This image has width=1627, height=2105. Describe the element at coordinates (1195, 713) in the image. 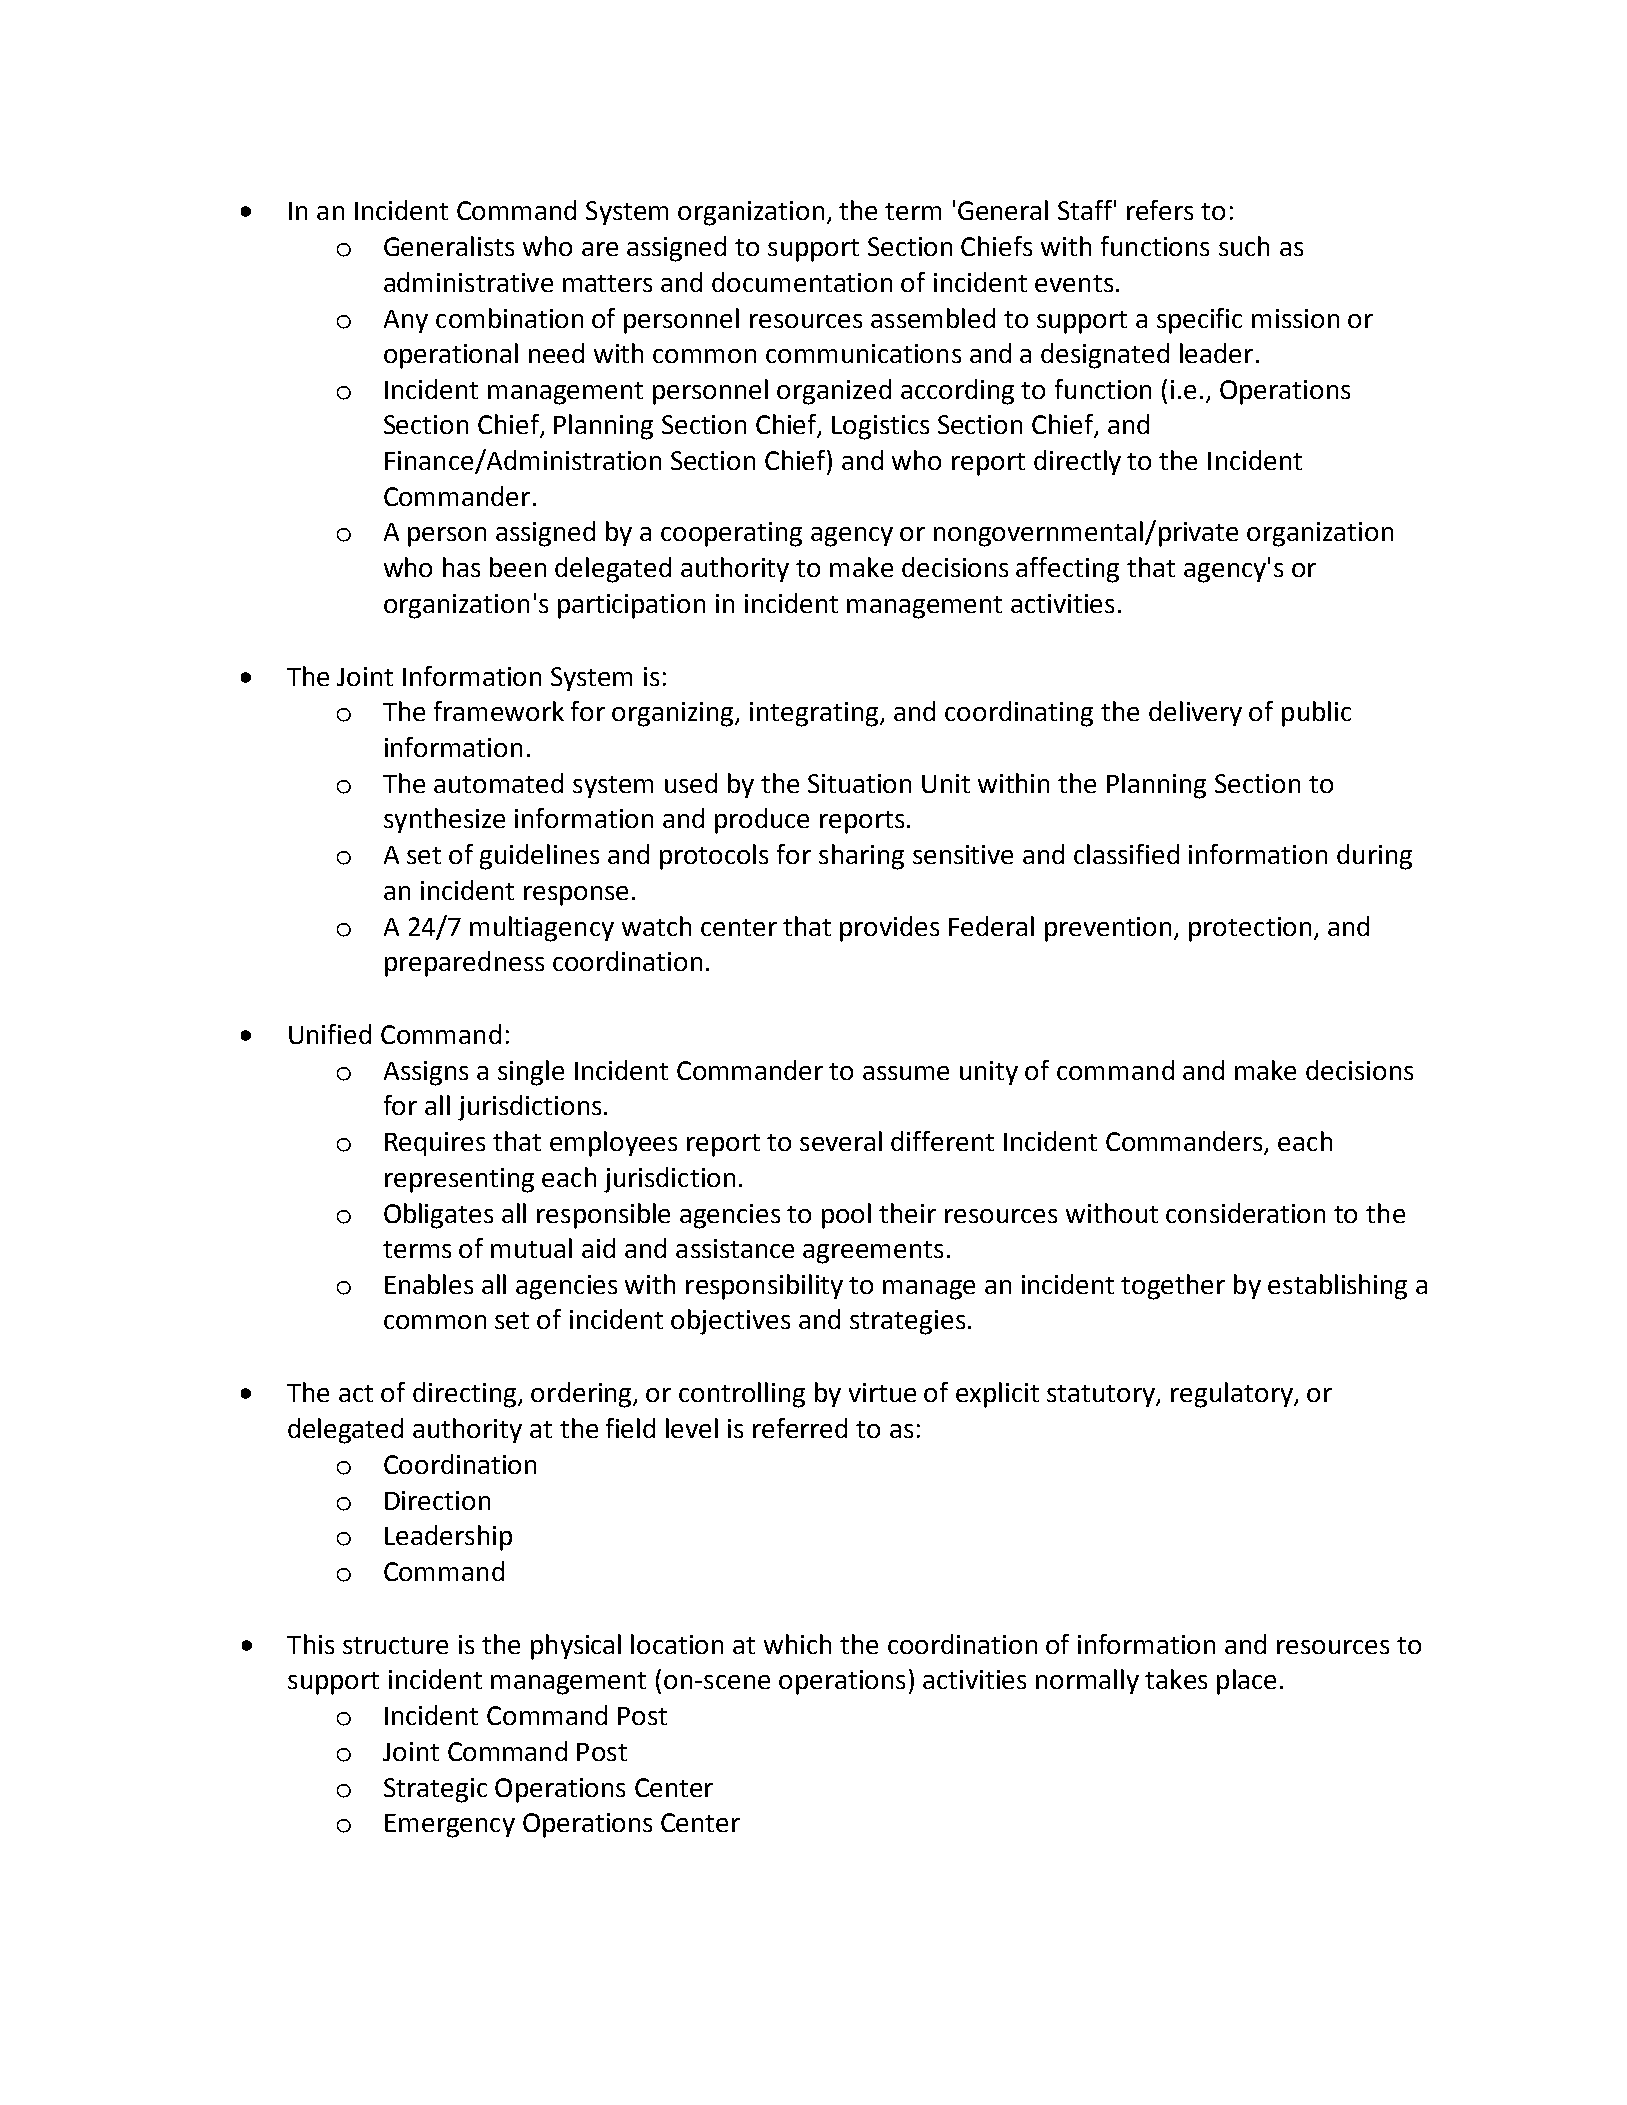

I see `delivery` at that location.
